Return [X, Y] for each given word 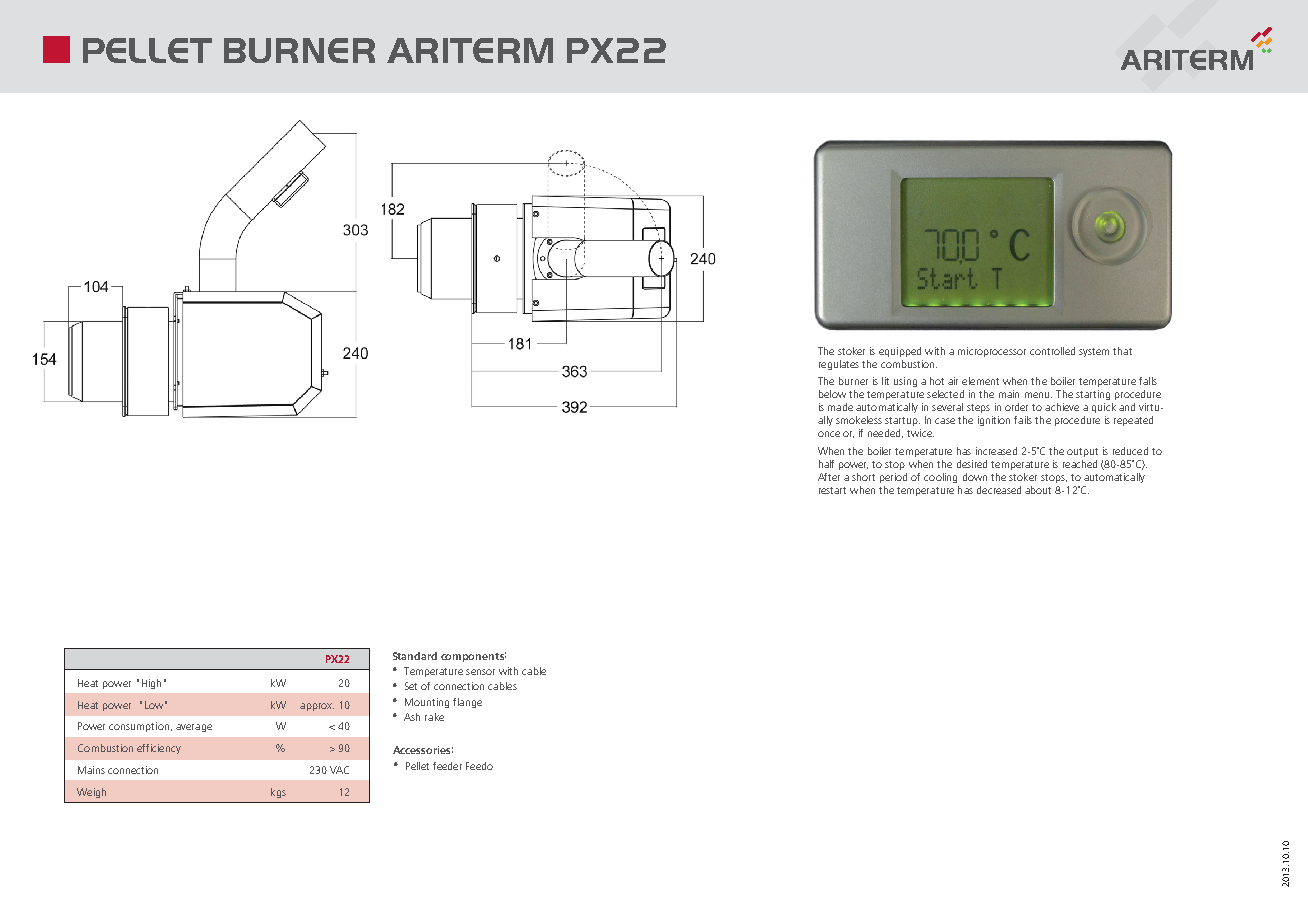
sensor [480, 672]
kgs [278, 793]
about [1038, 490]
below [832, 394]
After [829, 477]
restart [832, 490]
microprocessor [992, 352]
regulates [839, 365]
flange [467, 703]
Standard [415, 656]
